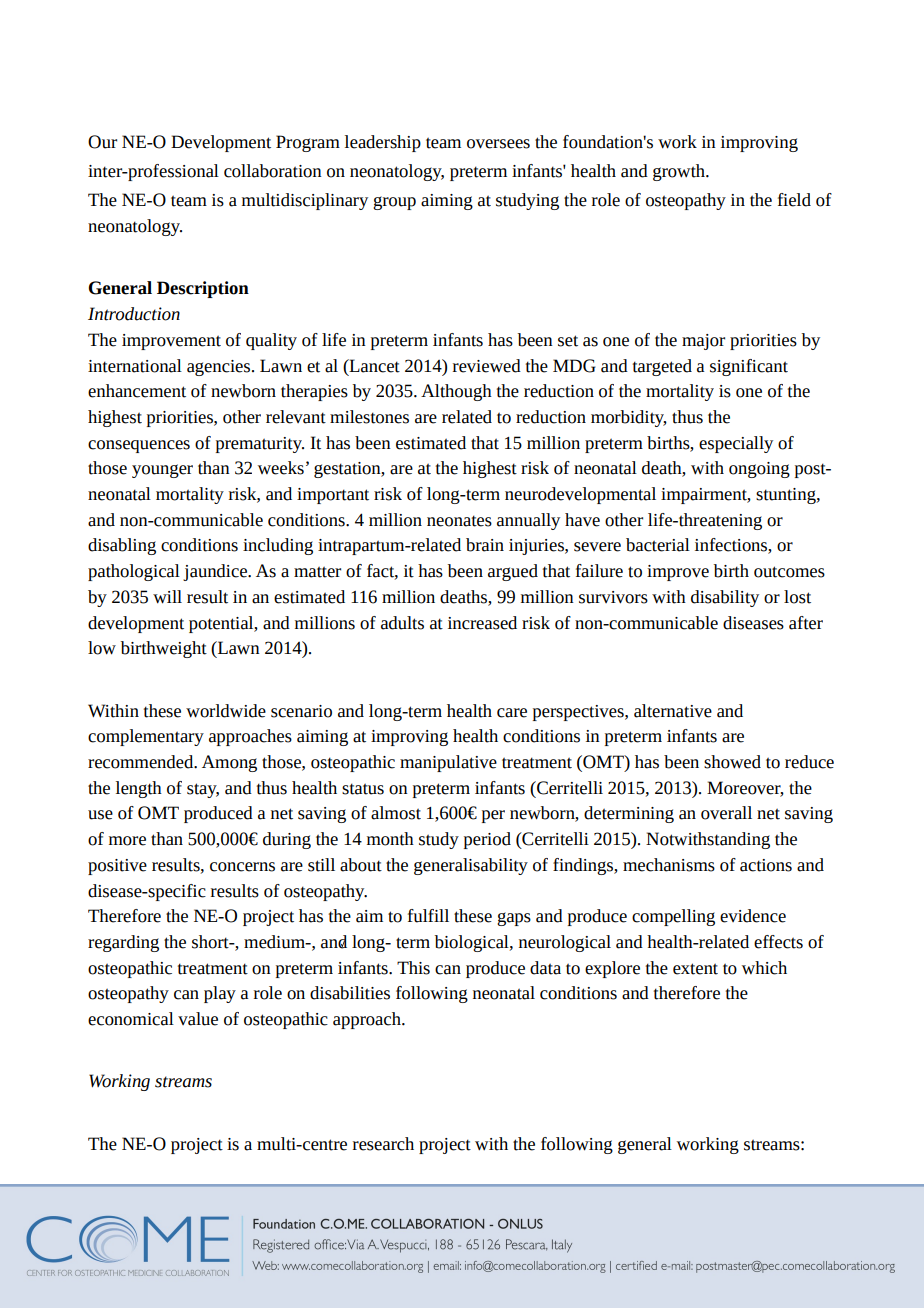 The image size is (924, 1308). I want to click on growth, so click(680, 172).
